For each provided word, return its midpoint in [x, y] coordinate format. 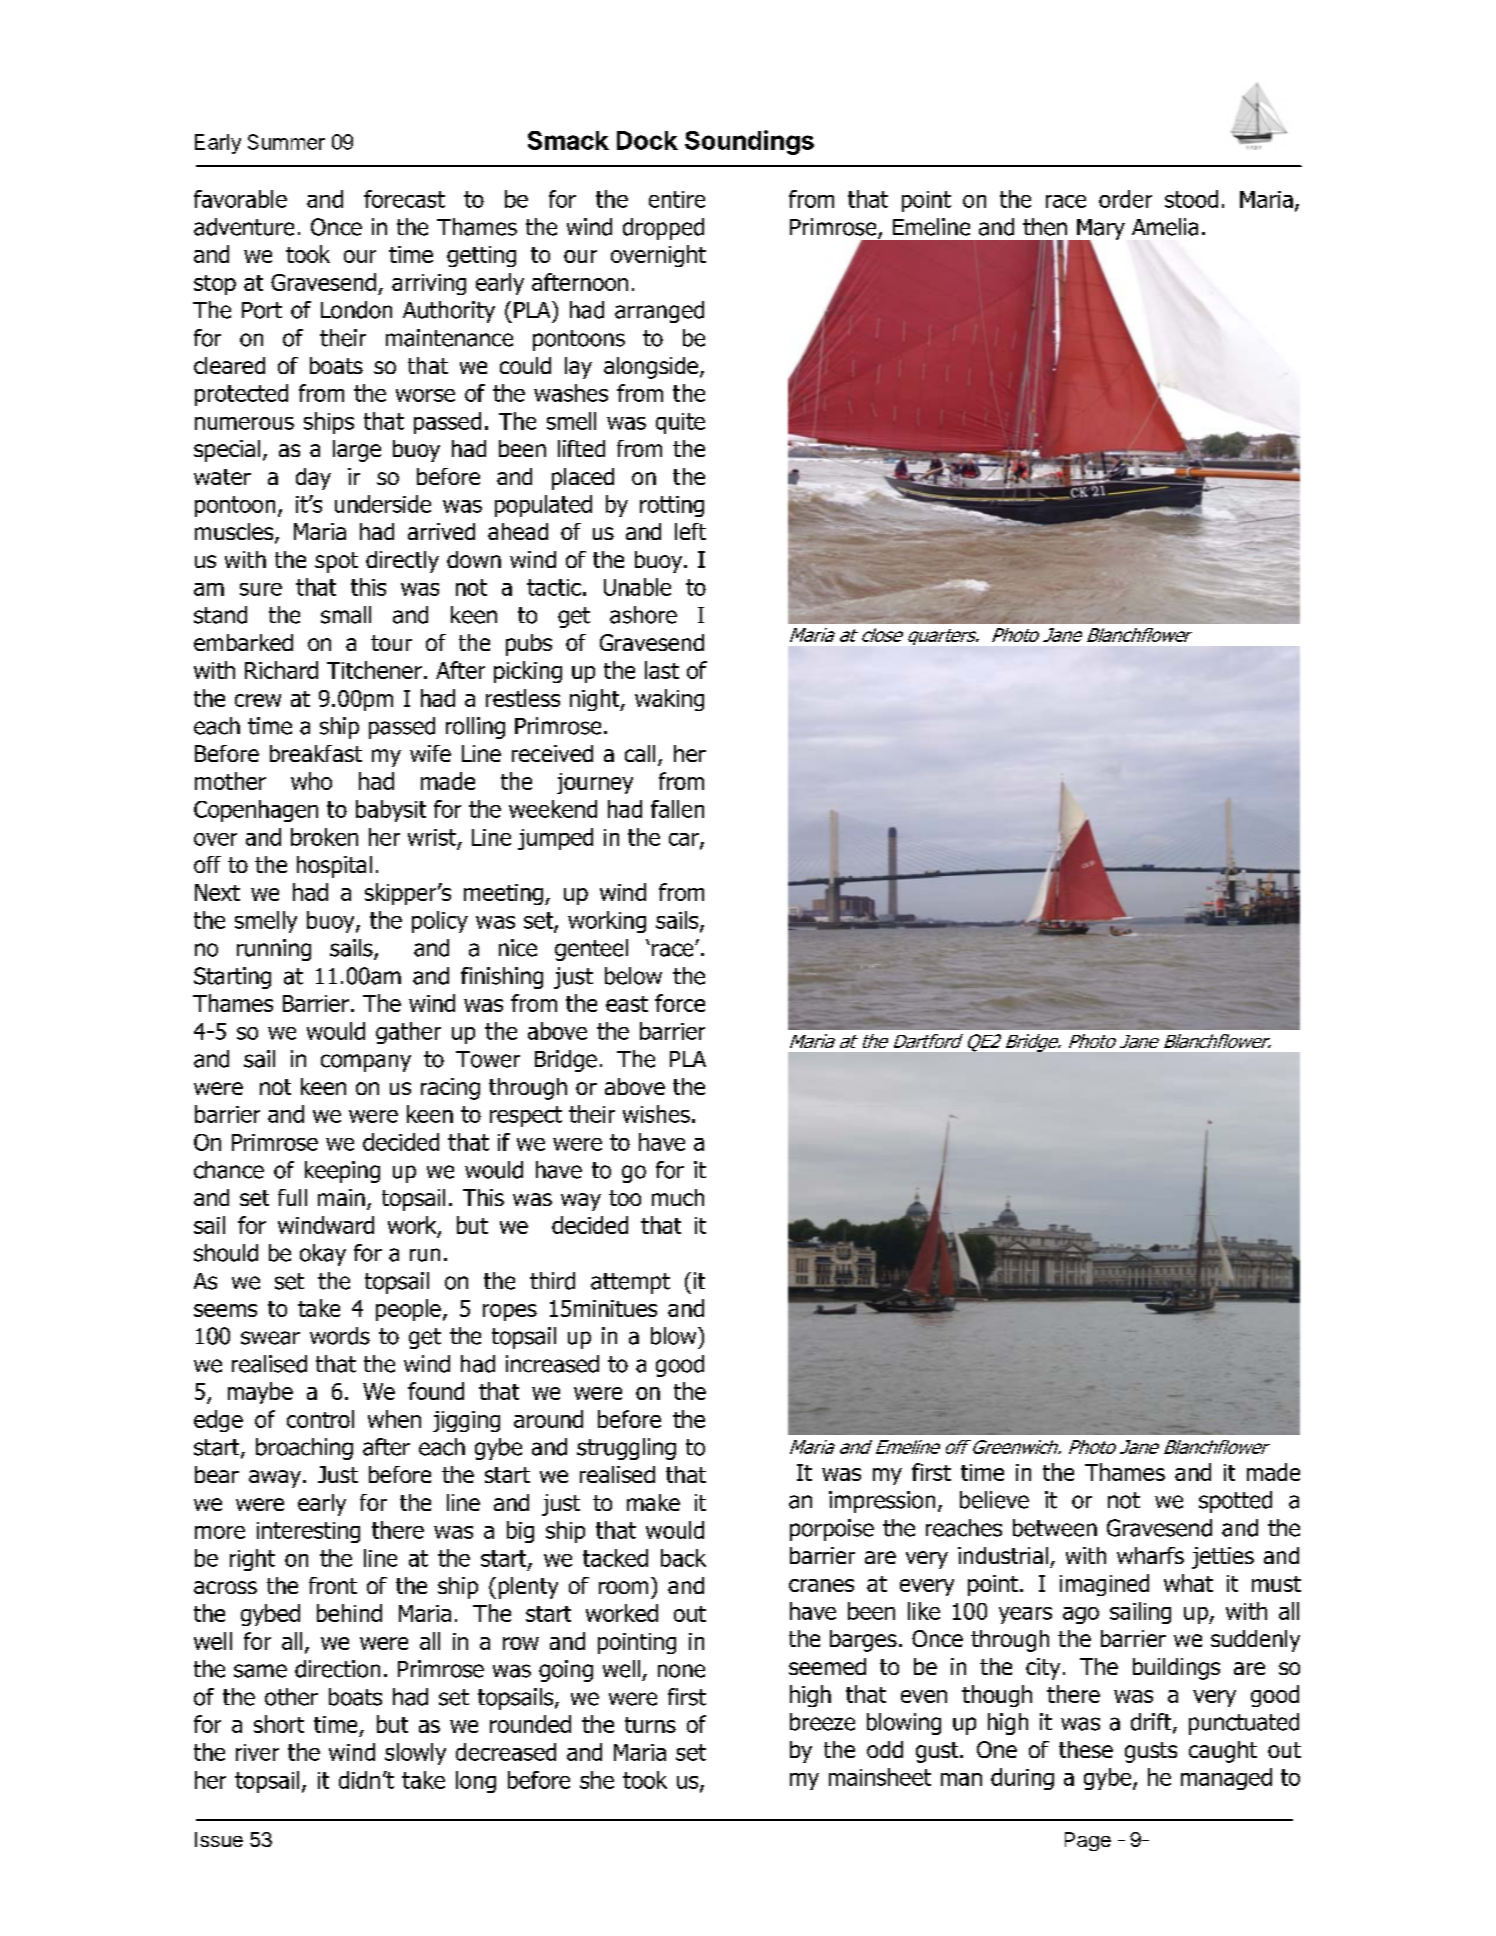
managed [1226, 1779]
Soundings [749, 142]
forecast [404, 199]
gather [408, 1033]
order [1125, 199]
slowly [415, 1754]
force [680, 1003]
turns [650, 1725]
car [685, 840]
